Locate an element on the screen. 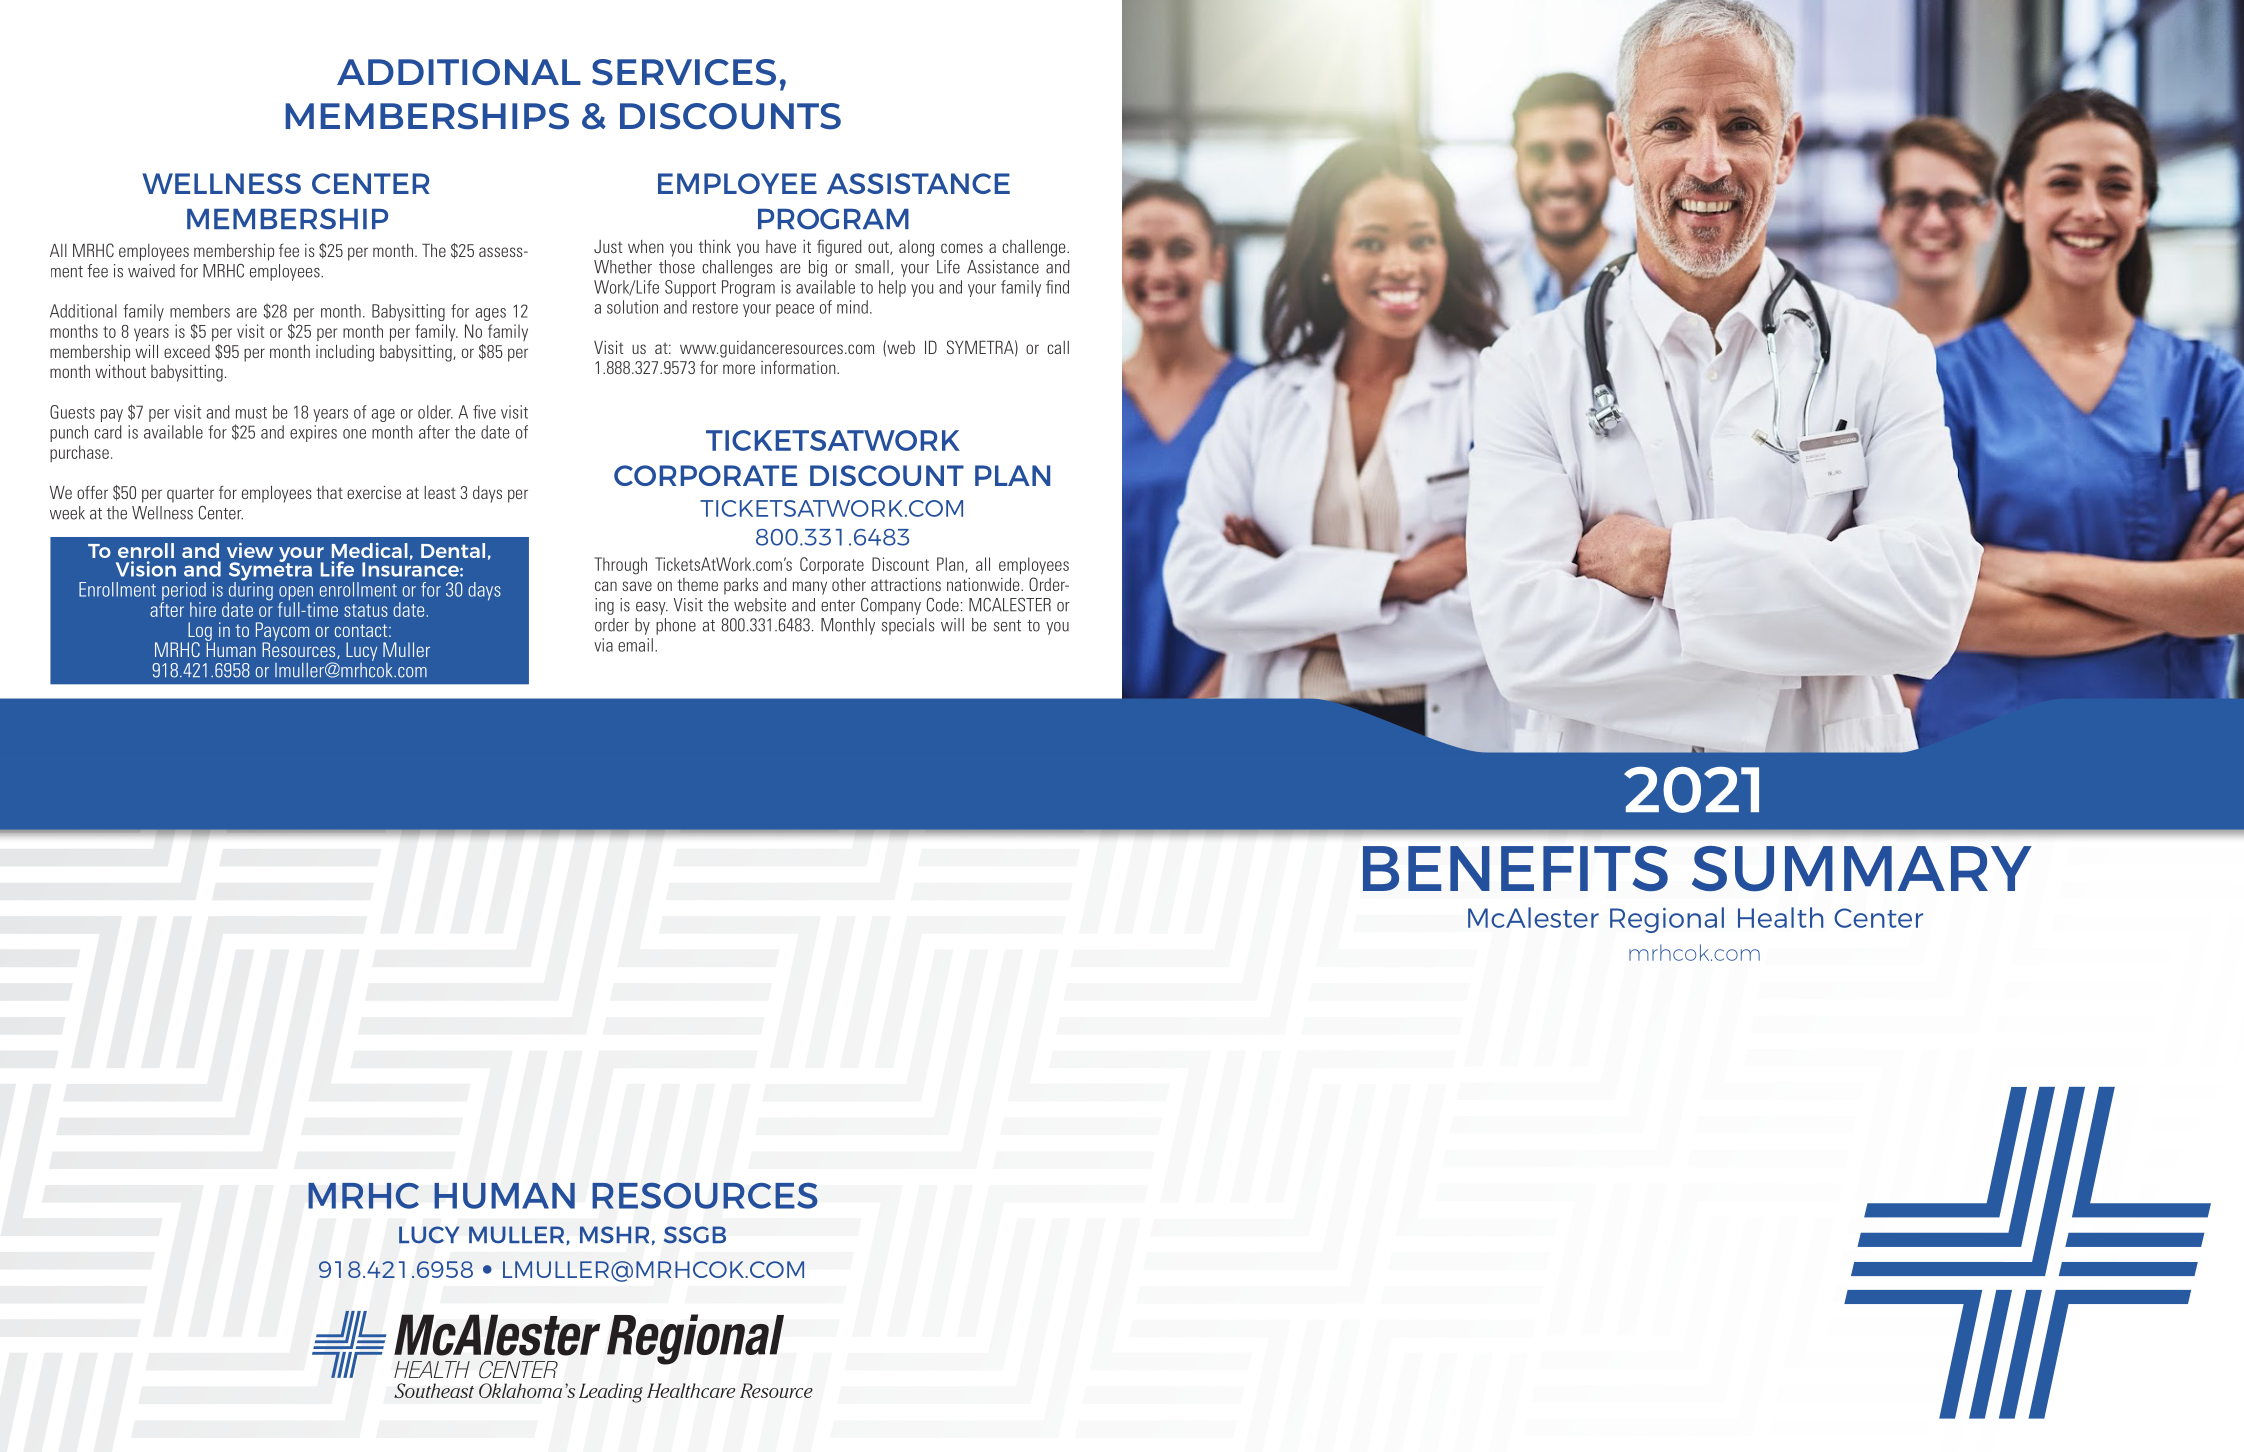  SERVICES is located at coordinates (684, 72).
